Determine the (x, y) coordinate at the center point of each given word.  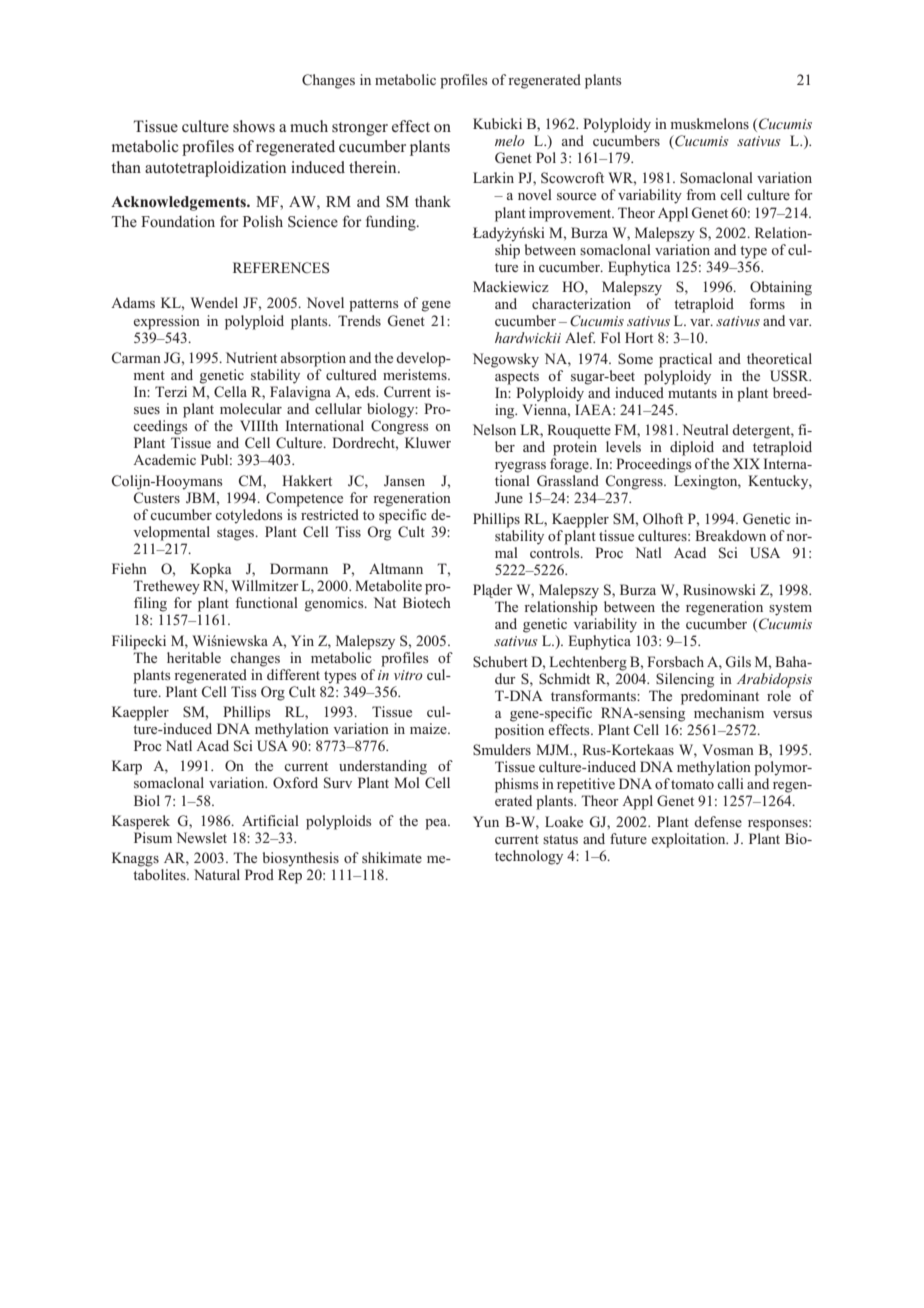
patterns (374, 305)
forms (767, 303)
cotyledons (249, 516)
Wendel (214, 302)
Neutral (705, 429)
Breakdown (730, 535)
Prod (259, 874)
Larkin (493, 177)
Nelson (494, 429)
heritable (194, 657)
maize (429, 728)
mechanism (729, 712)
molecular (251, 408)
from (701, 194)
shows (254, 126)
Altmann (396, 568)
